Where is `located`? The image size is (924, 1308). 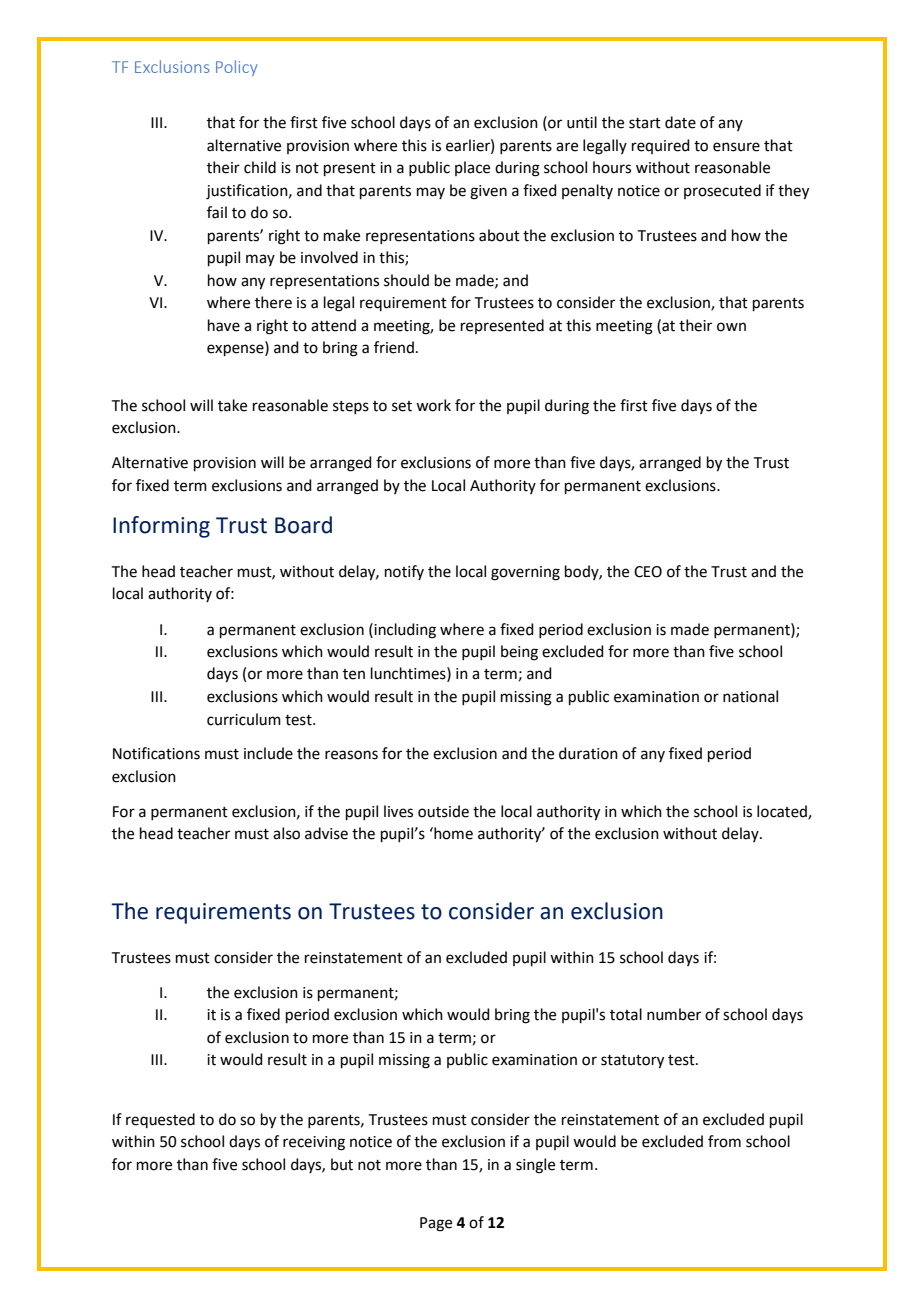 located is located at coordinates (783, 812).
